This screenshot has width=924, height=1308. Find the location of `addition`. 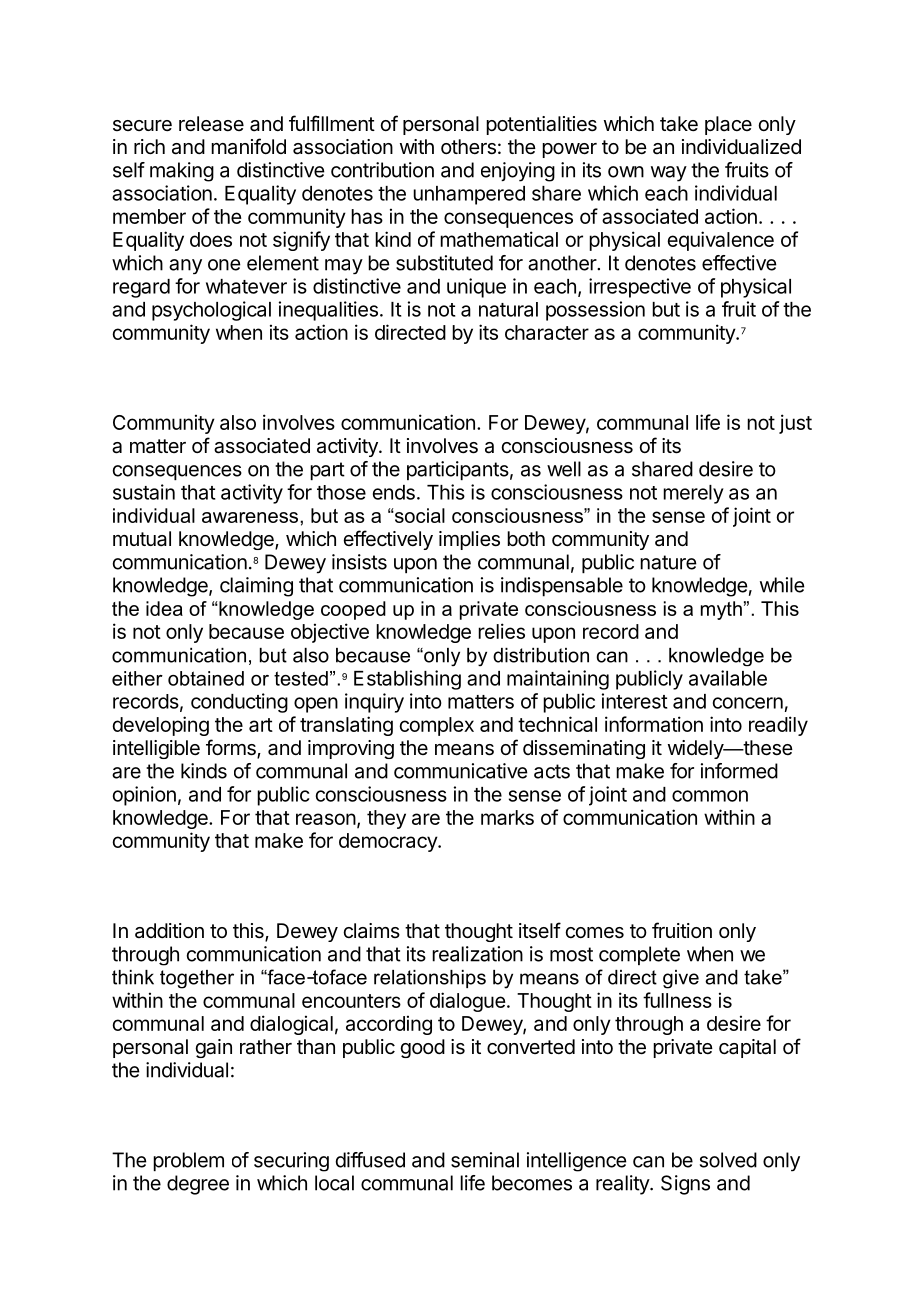

addition is located at coordinates (169, 930).
